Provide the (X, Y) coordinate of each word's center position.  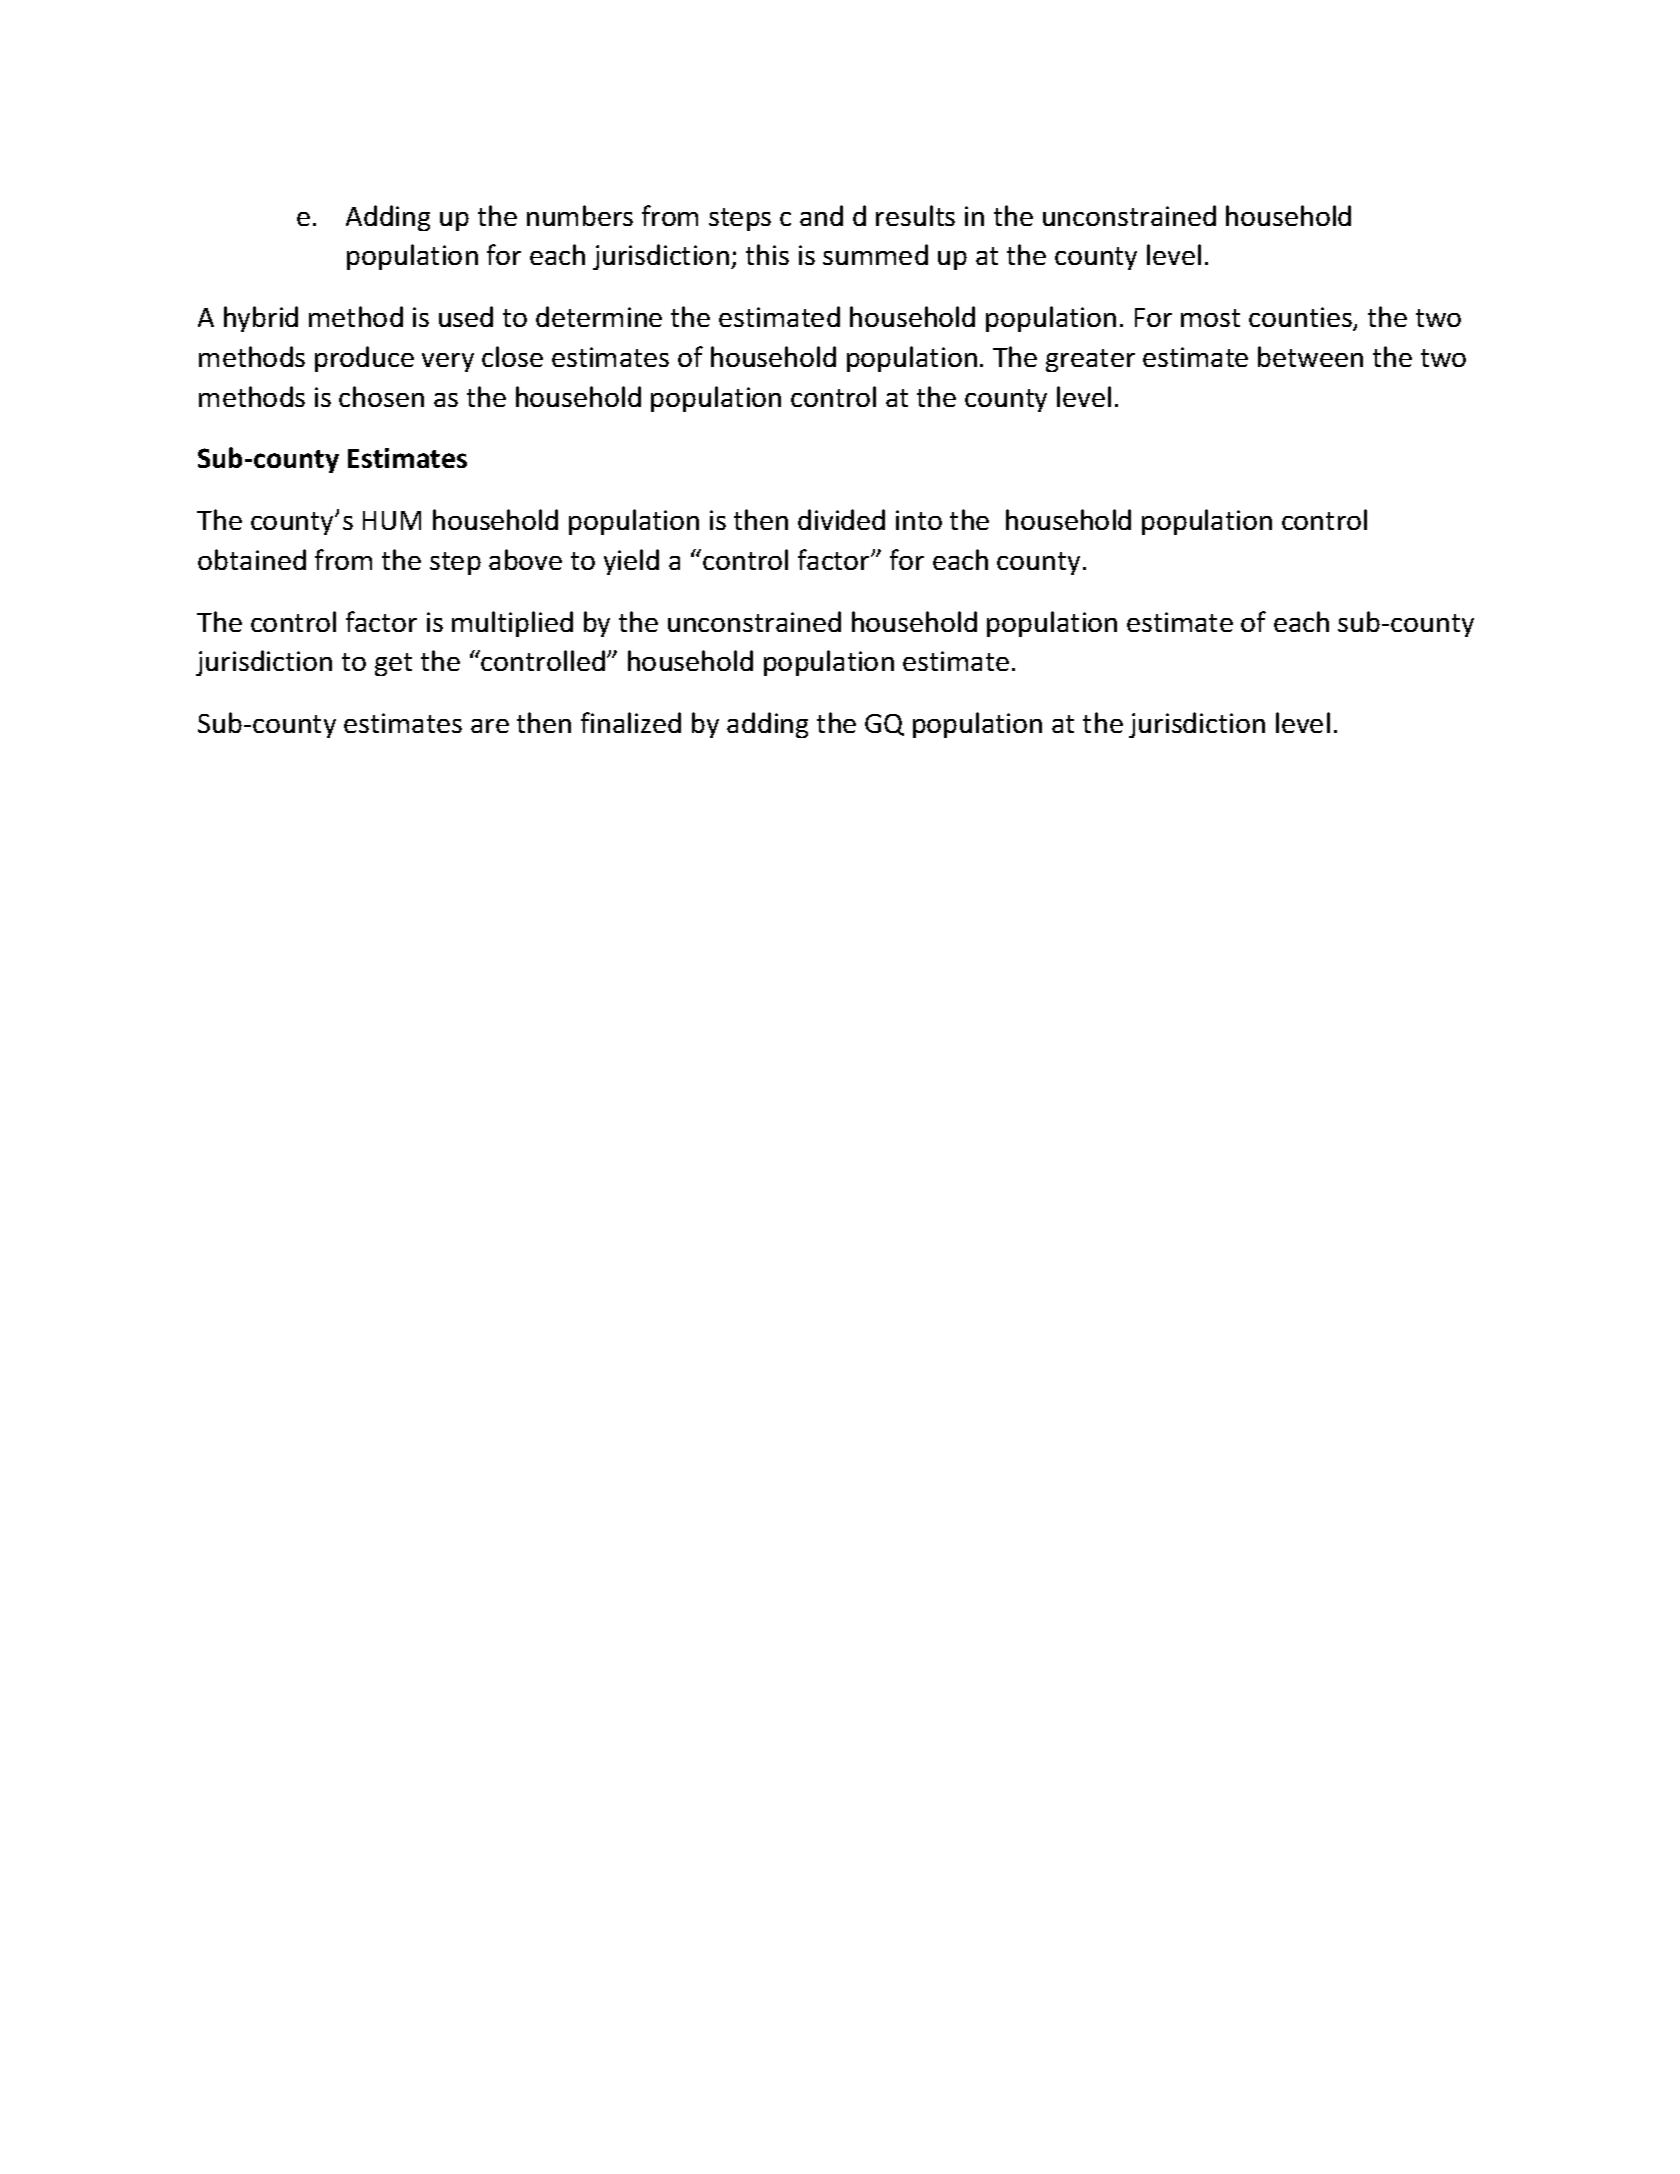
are (490, 726)
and (821, 215)
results (915, 215)
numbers (580, 215)
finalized (631, 722)
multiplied (512, 624)
